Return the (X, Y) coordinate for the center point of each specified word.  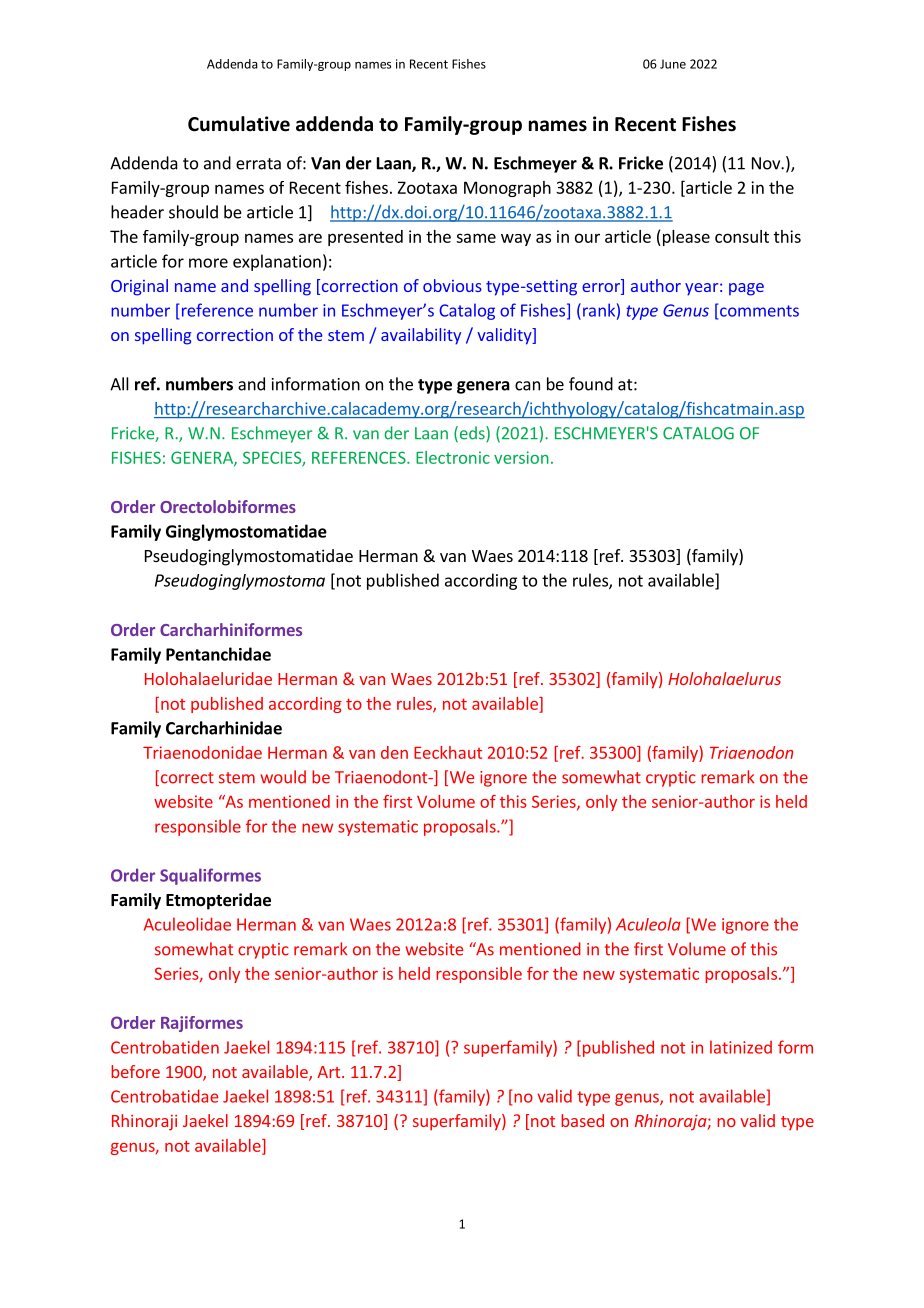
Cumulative (239, 124)
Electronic (453, 457)
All (119, 384)
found (591, 384)
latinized (741, 1047)
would (283, 777)
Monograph (507, 189)
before (135, 1071)
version (521, 457)
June (673, 64)
